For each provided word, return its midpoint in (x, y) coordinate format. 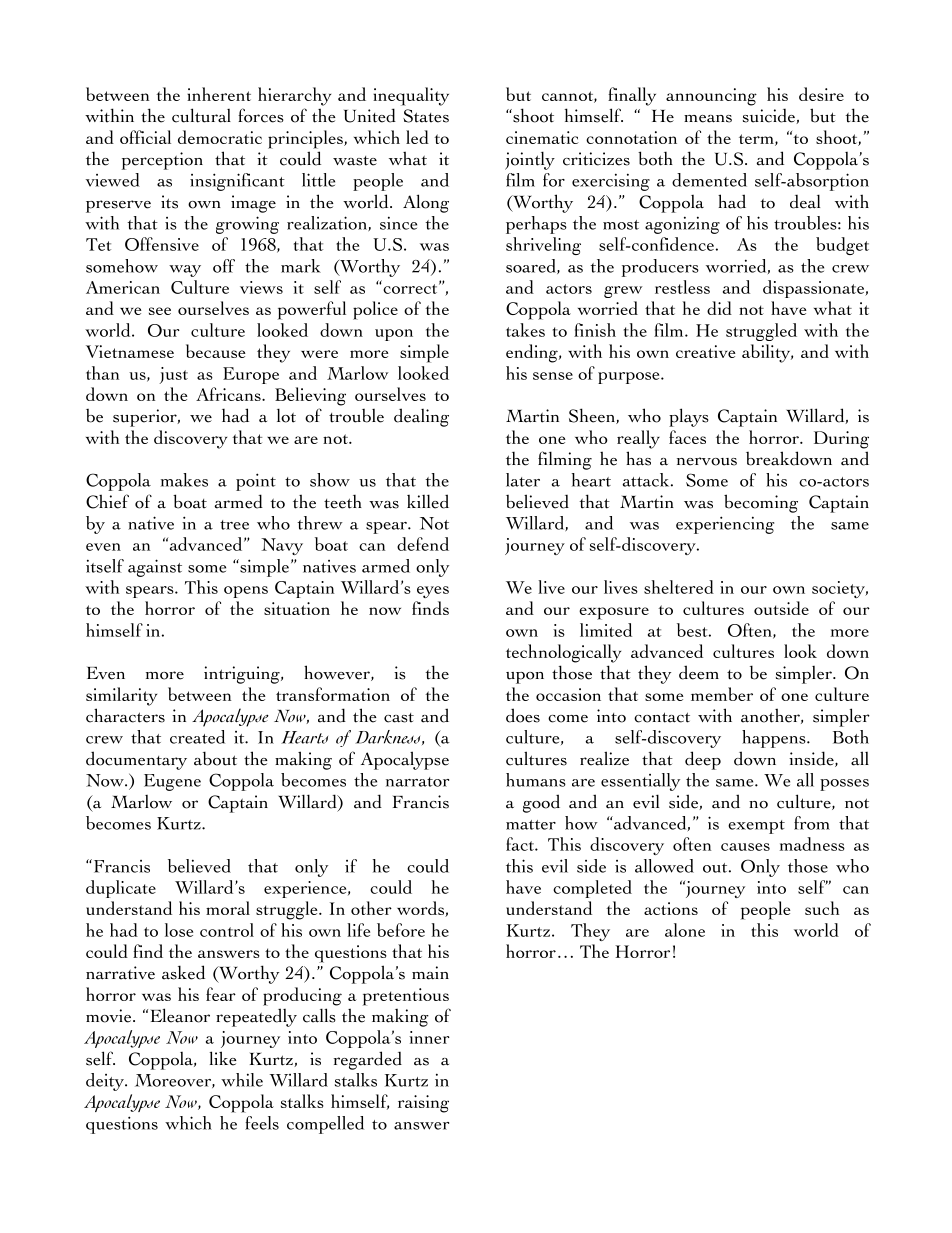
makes (184, 480)
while (242, 1080)
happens (775, 739)
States (426, 116)
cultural (201, 115)
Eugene (172, 782)
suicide (770, 116)
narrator (417, 782)
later (523, 480)
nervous (707, 461)
